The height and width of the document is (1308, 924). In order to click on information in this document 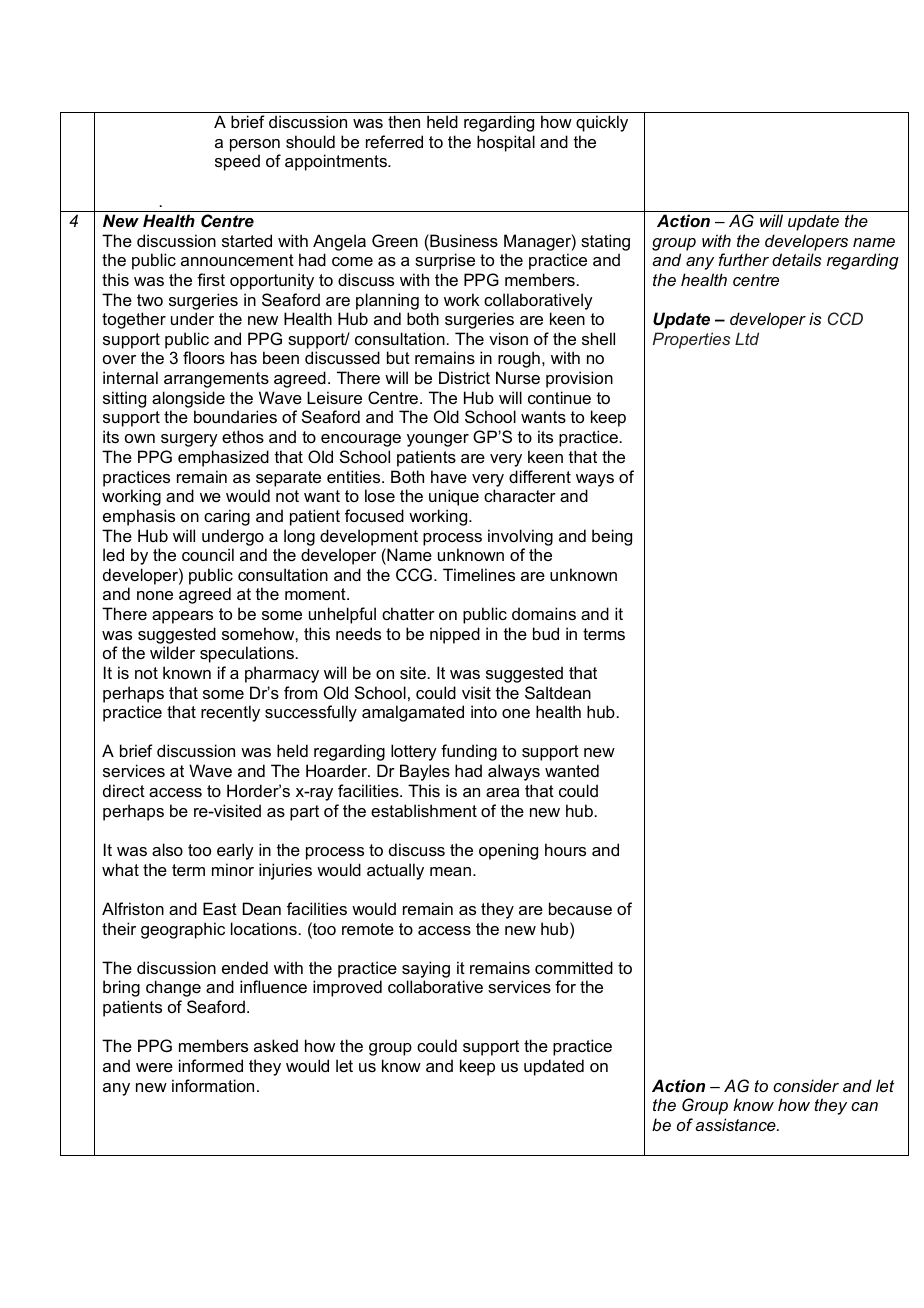, I will do `click(213, 1085)`.
